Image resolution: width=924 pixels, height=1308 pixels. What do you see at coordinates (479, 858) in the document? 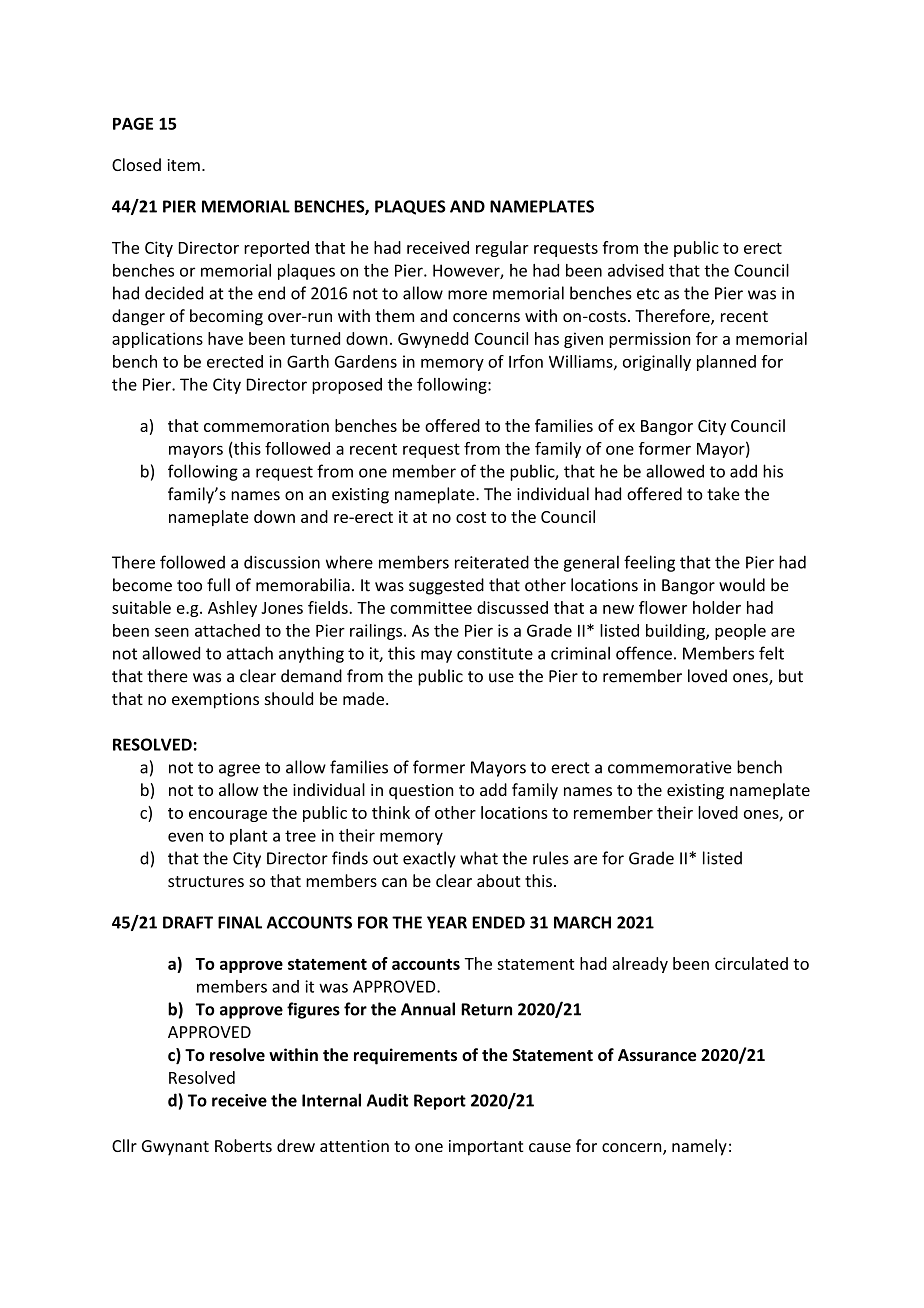
I see `what` at bounding box center [479, 858].
